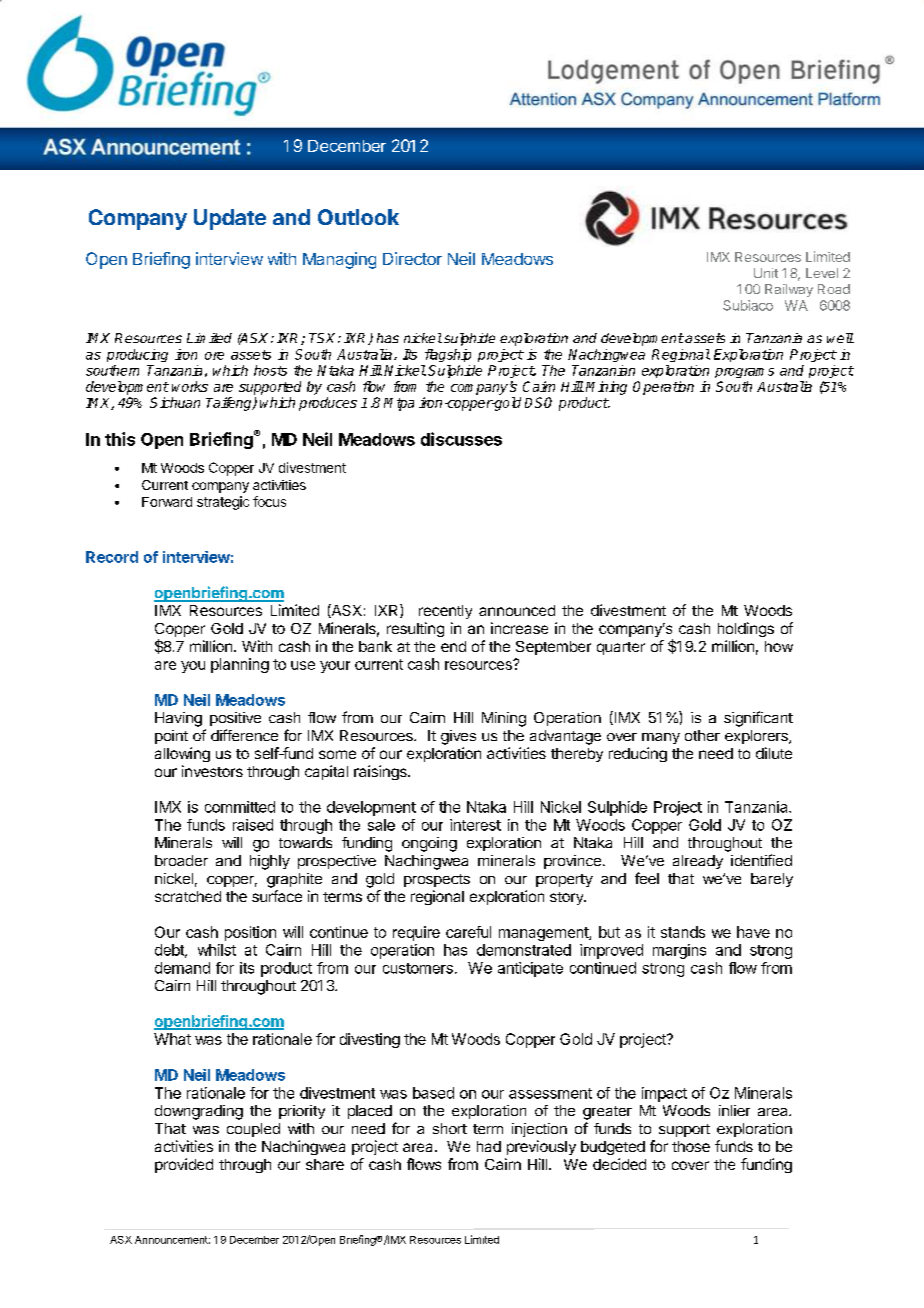  I want to click on had, so click(489, 1146).
